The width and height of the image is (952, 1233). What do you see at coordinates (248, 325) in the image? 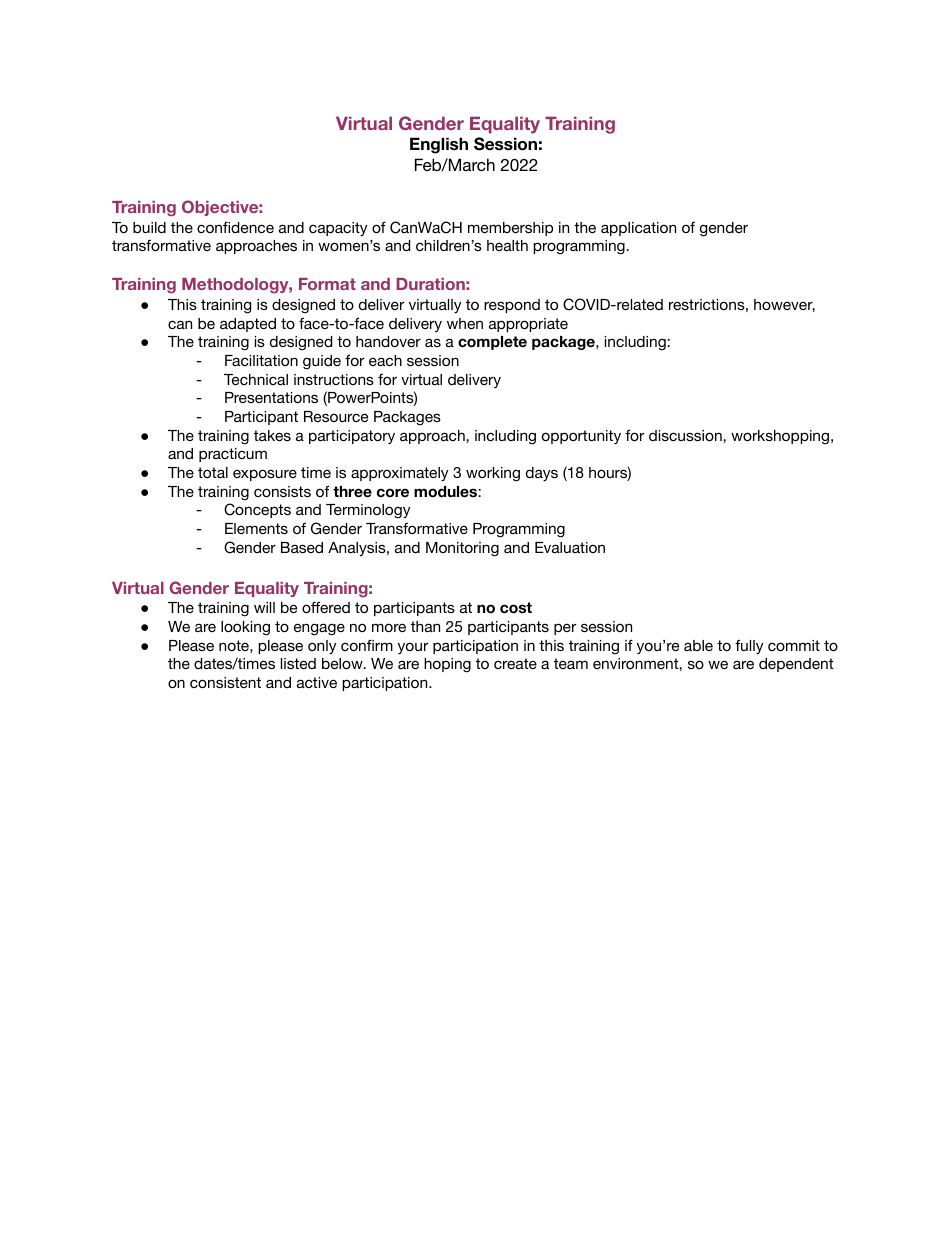
I see `adapted` at bounding box center [248, 325].
